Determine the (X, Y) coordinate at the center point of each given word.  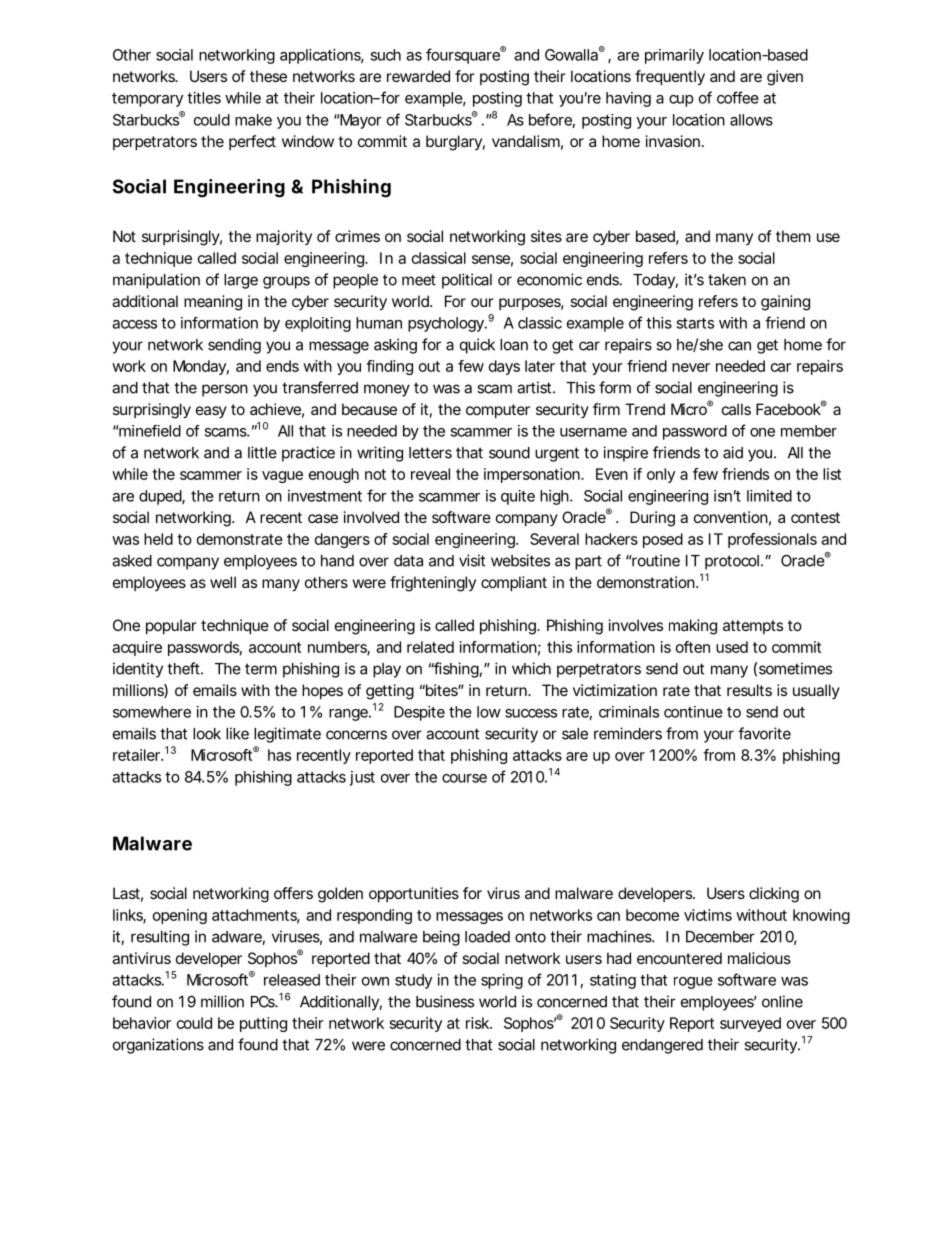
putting (263, 1024)
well (223, 582)
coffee (738, 97)
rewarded (418, 76)
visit (472, 560)
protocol (733, 562)
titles (204, 98)
